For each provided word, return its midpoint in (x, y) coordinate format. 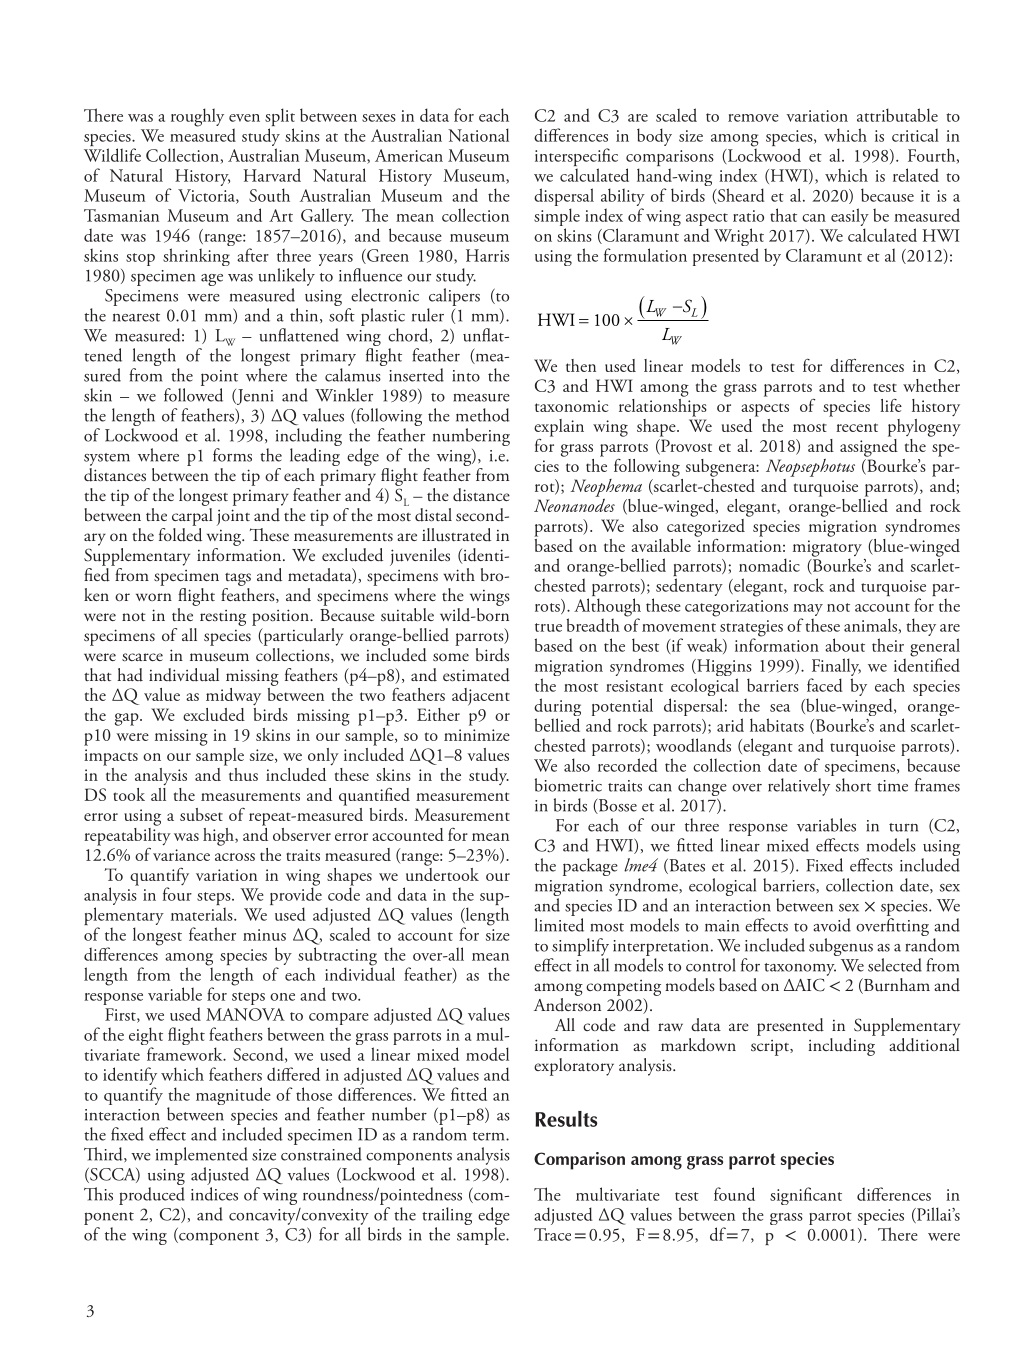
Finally (836, 667)
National (478, 135)
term (490, 1136)
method (483, 415)
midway (233, 696)
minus (264, 935)
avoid (832, 925)
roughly (197, 117)
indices (214, 1194)
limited (559, 925)
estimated (476, 675)
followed (193, 395)
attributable (897, 115)
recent (857, 427)
